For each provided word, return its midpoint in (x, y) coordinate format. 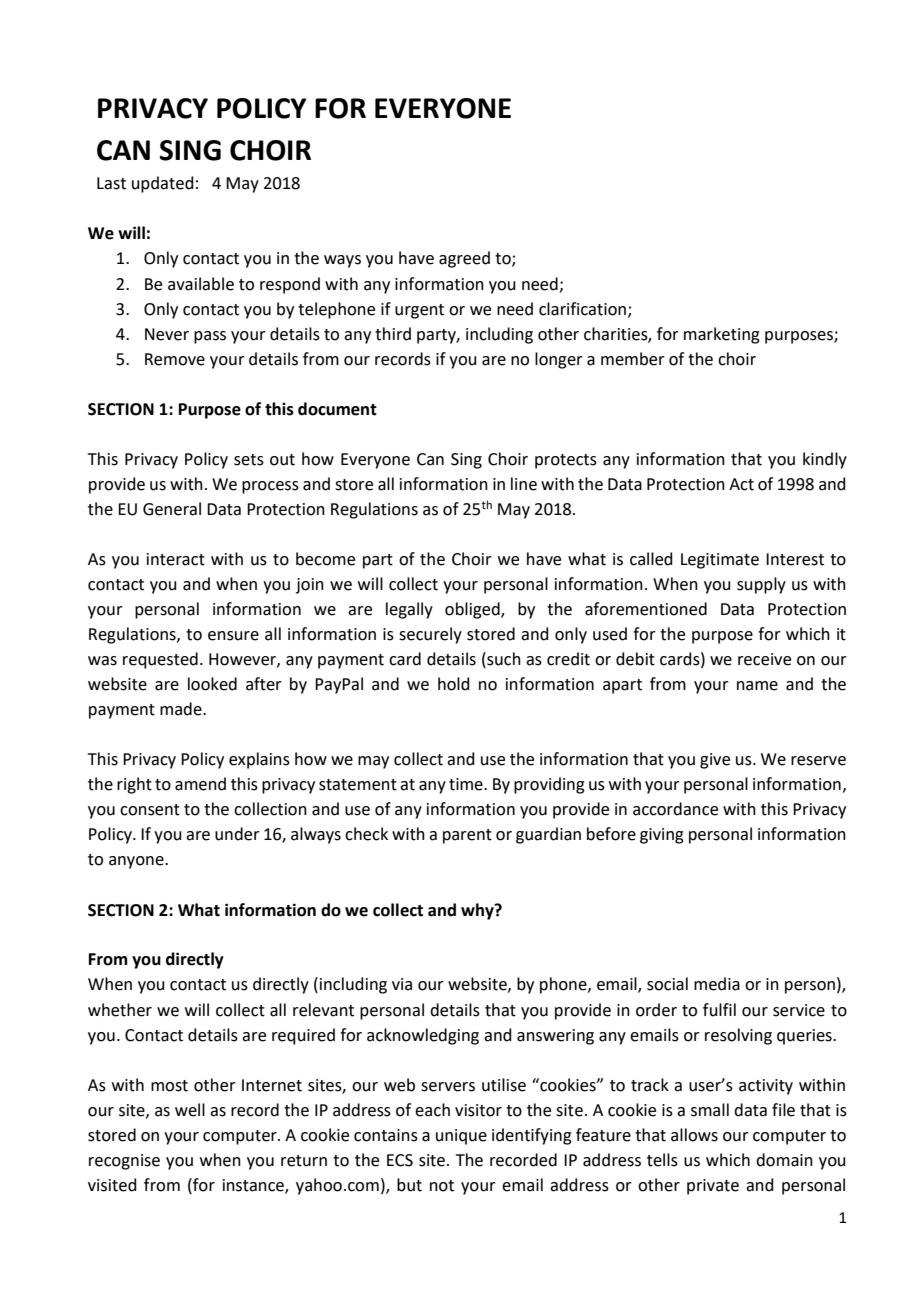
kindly (825, 460)
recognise (124, 1162)
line (524, 484)
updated (163, 184)
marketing (722, 335)
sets (249, 460)
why (478, 911)
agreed (464, 259)
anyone (137, 862)
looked (212, 684)
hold (454, 684)
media (717, 984)
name (757, 686)
